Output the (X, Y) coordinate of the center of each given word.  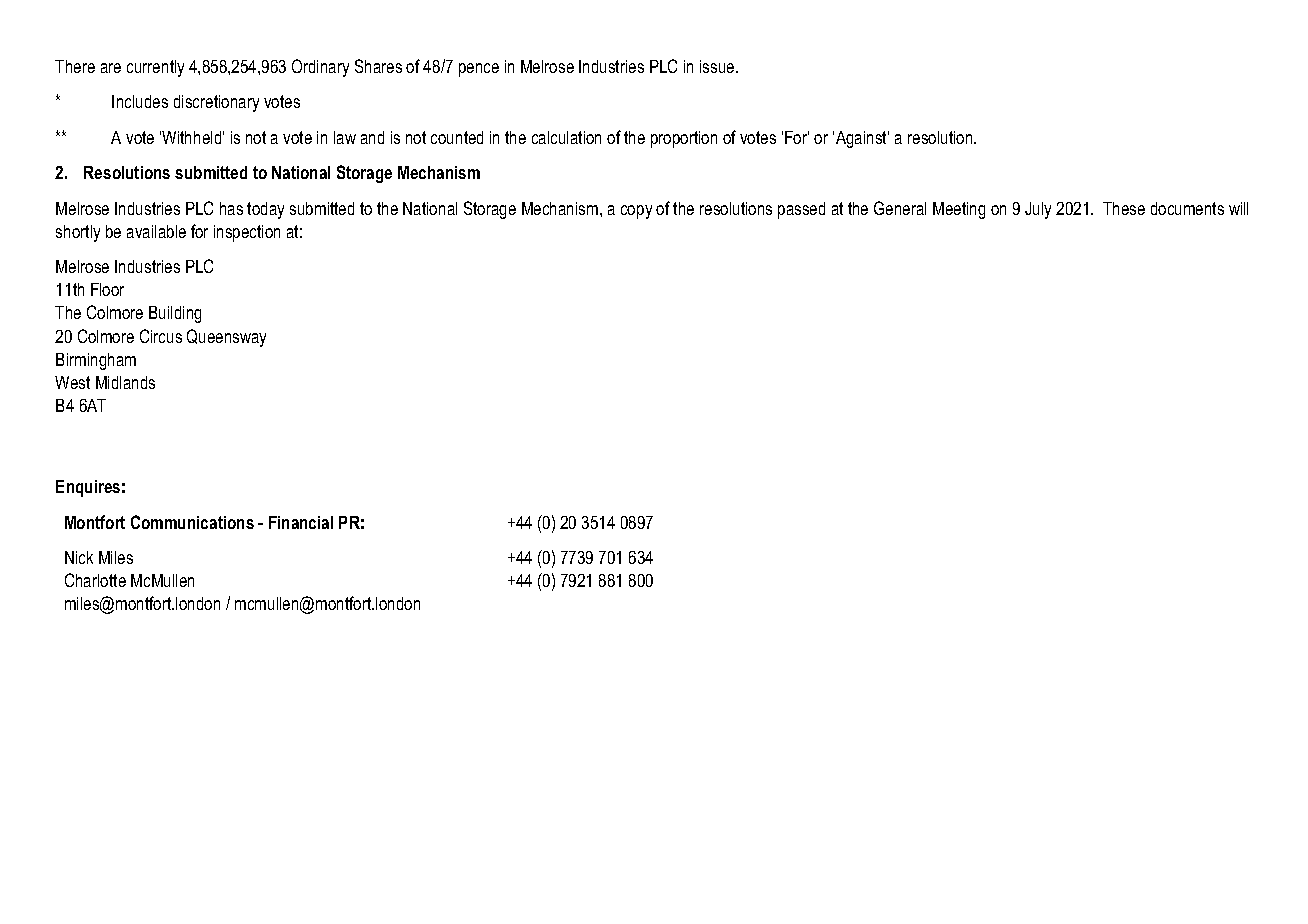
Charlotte (95, 580)
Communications (192, 522)
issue (718, 66)
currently (155, 68)
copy (636, 212)
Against (862, 139)
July (1038, 210)
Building (175, 314)
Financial (301, 522)
